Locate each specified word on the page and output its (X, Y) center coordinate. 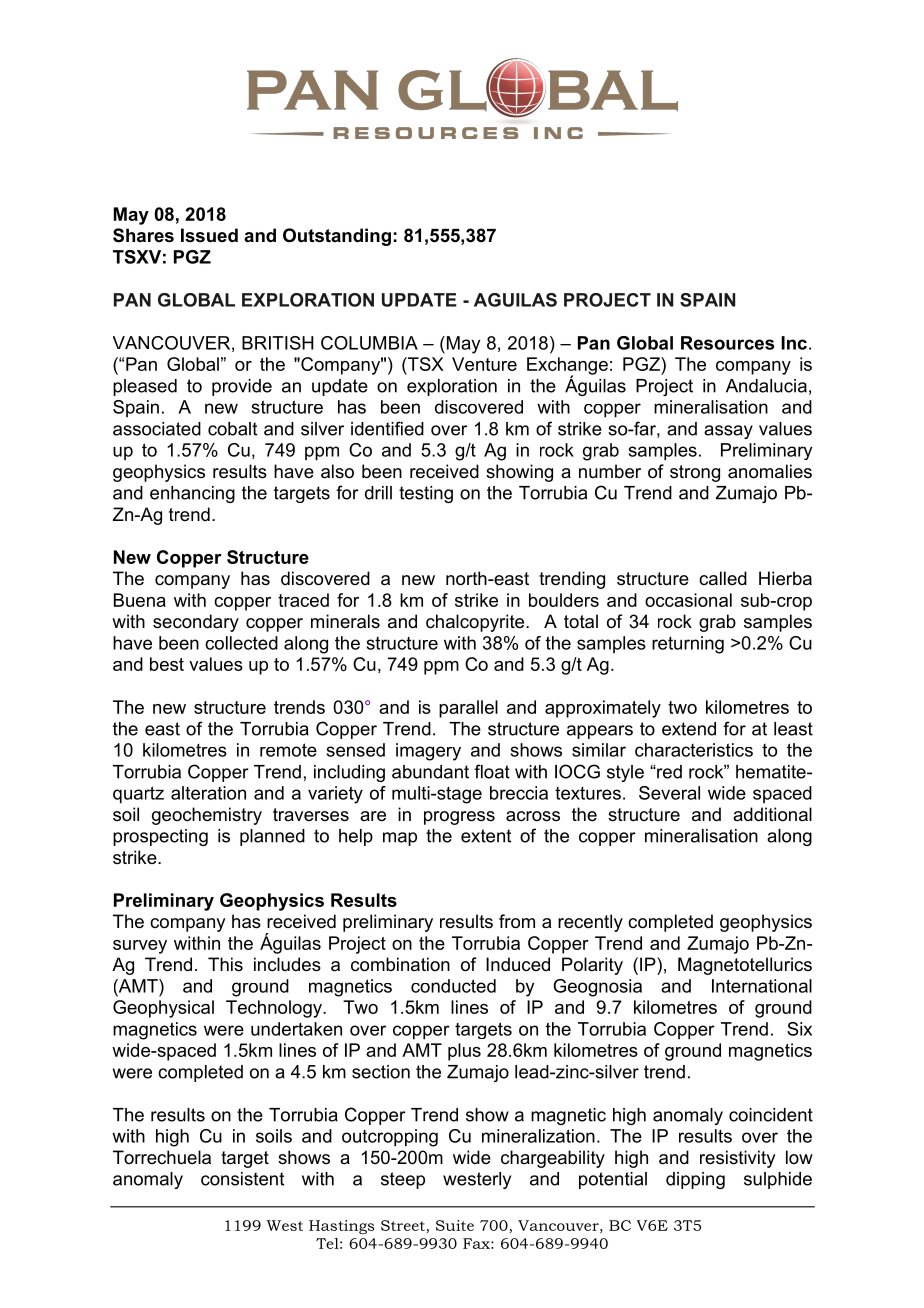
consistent (242, 1179)
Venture (484, 364)
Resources (727, 343)
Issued (209, 235)
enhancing (192, 494)
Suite (455, 1225)
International (762, 986)
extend (689, 729)
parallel (468, 709)
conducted (453, 986)
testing (426, 494)
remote (288, 750)
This (225, 964)
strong (695, 473)
